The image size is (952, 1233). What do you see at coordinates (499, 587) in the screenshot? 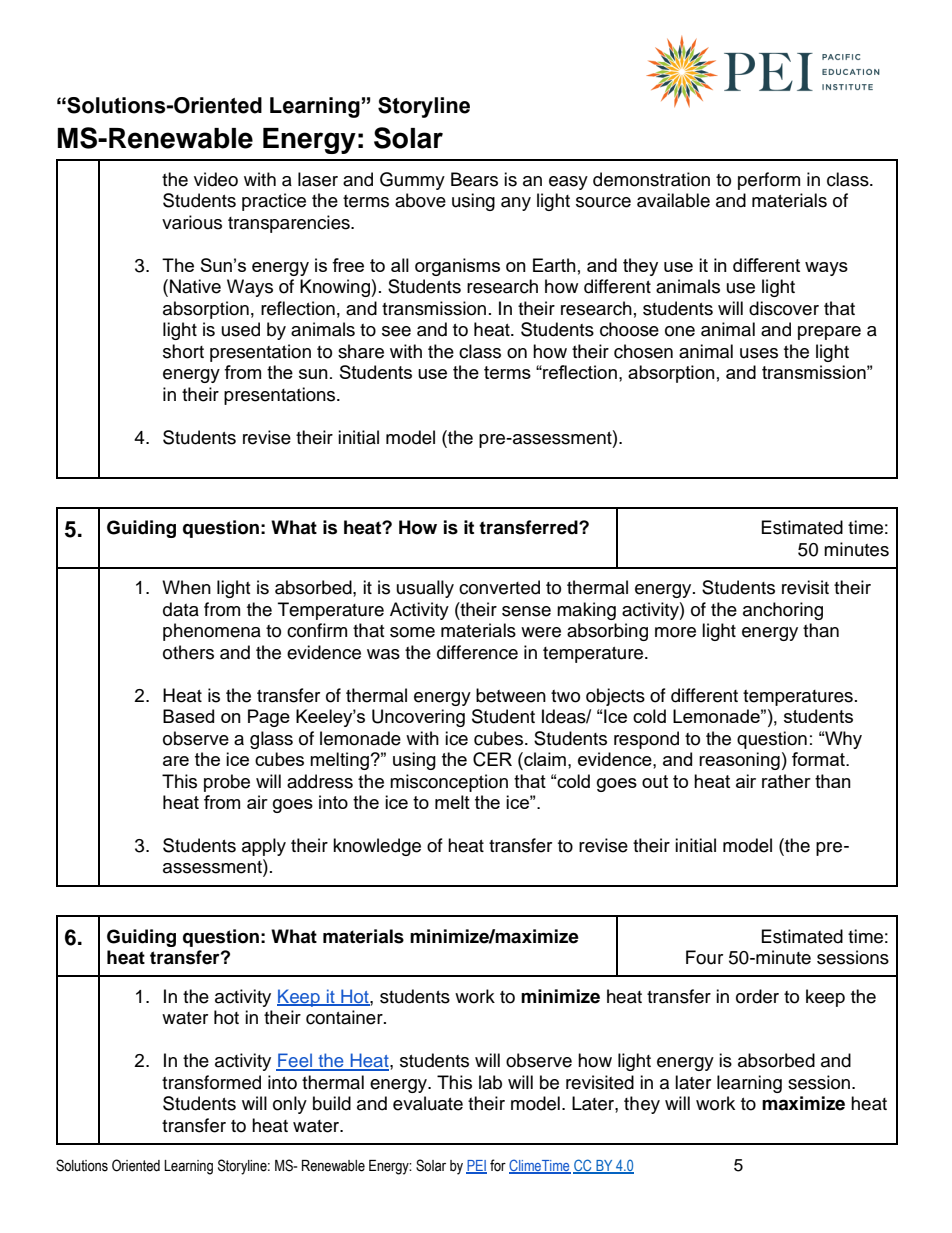
I see `converted` at bounding box center [499, 587].
